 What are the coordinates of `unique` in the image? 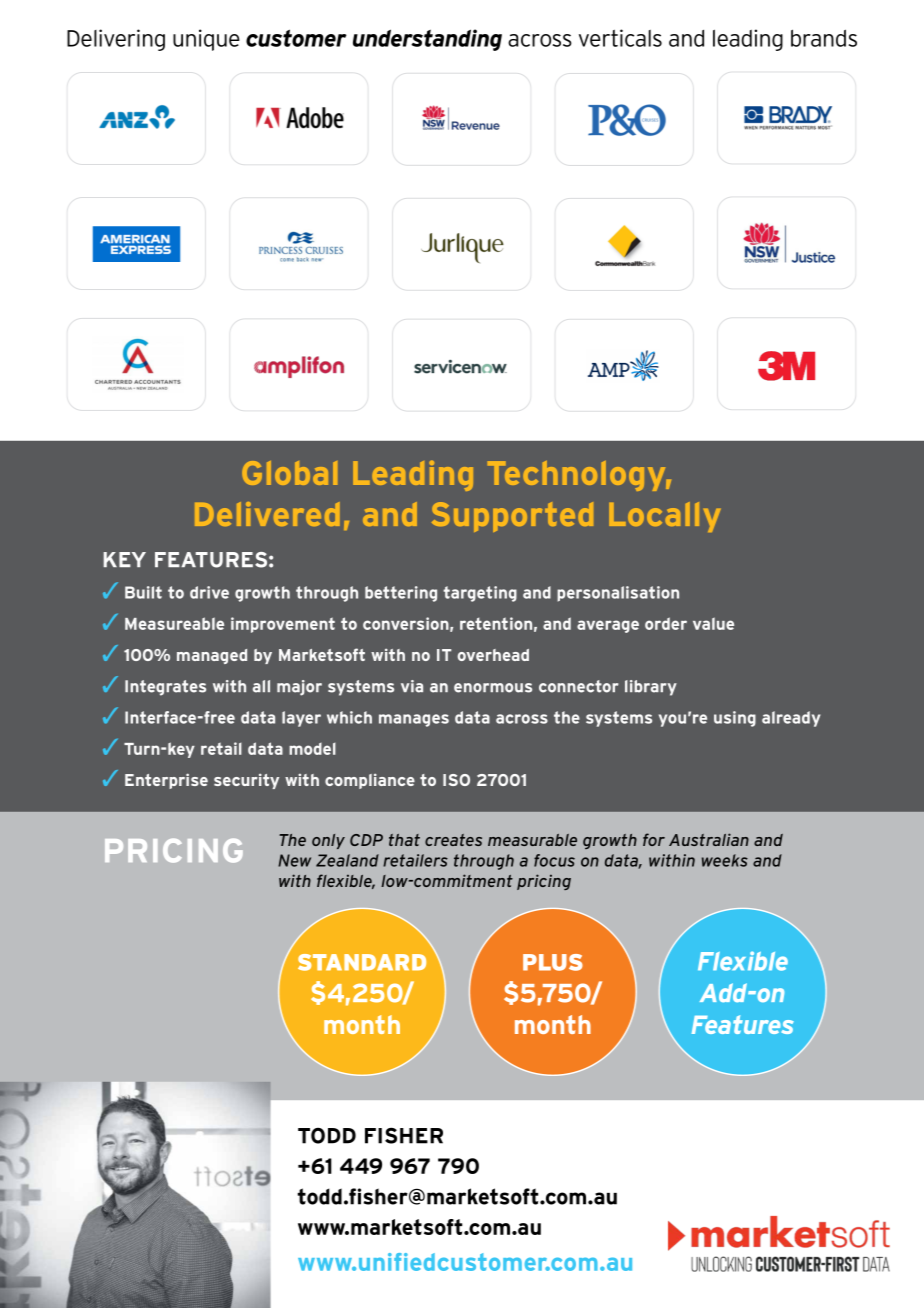 It's located at (206, 40).
